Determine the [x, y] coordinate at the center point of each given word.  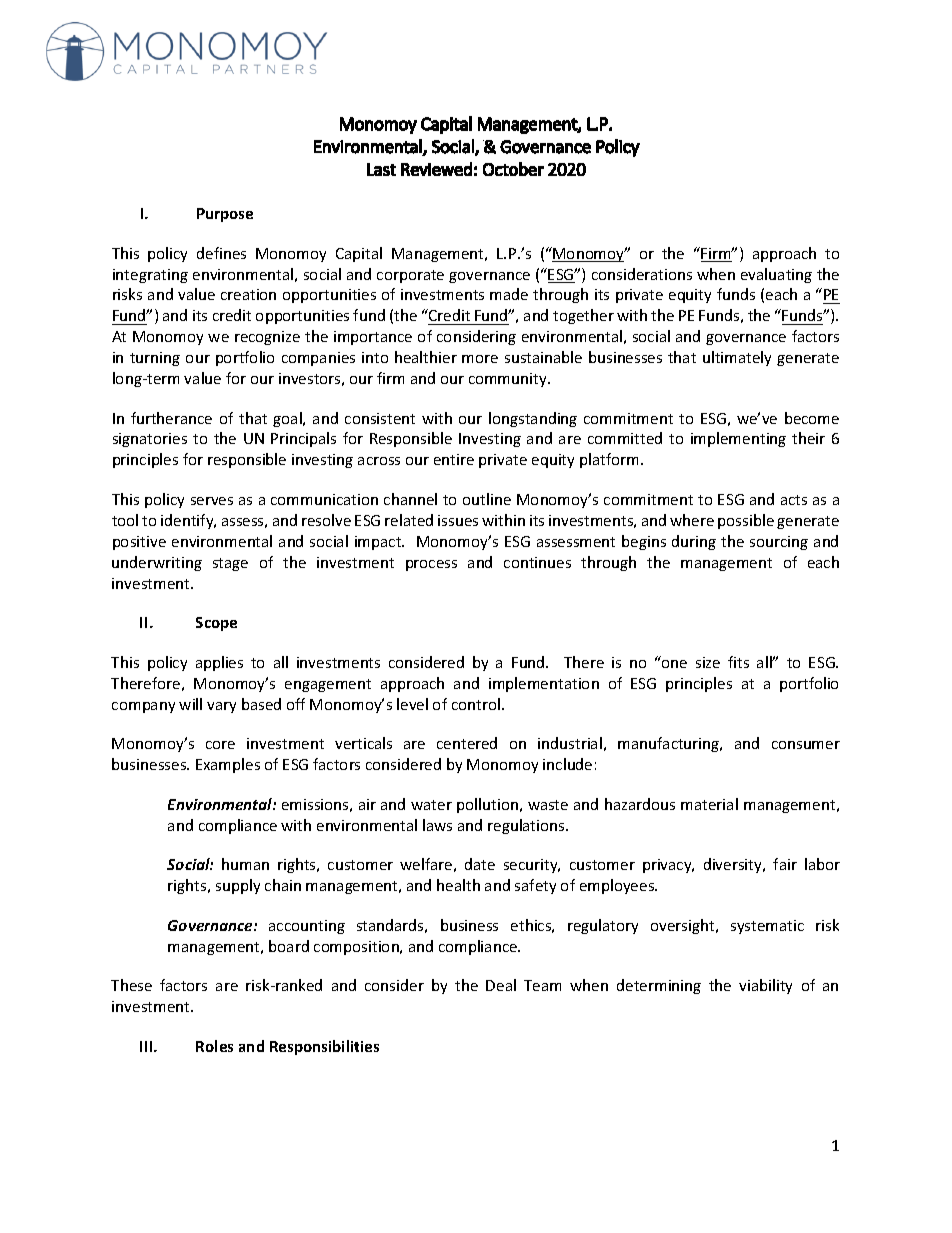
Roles [214, 1046]
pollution [489, 805]
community [509, 380]
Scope [216, 624]
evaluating [776, 275]
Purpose [225, 215]
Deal [501, 985]
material [709, 804]
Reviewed [436, 169]
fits [738, 662]
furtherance [171, 418]
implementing [738, 439]
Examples [228, 765]
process [431, 565]
